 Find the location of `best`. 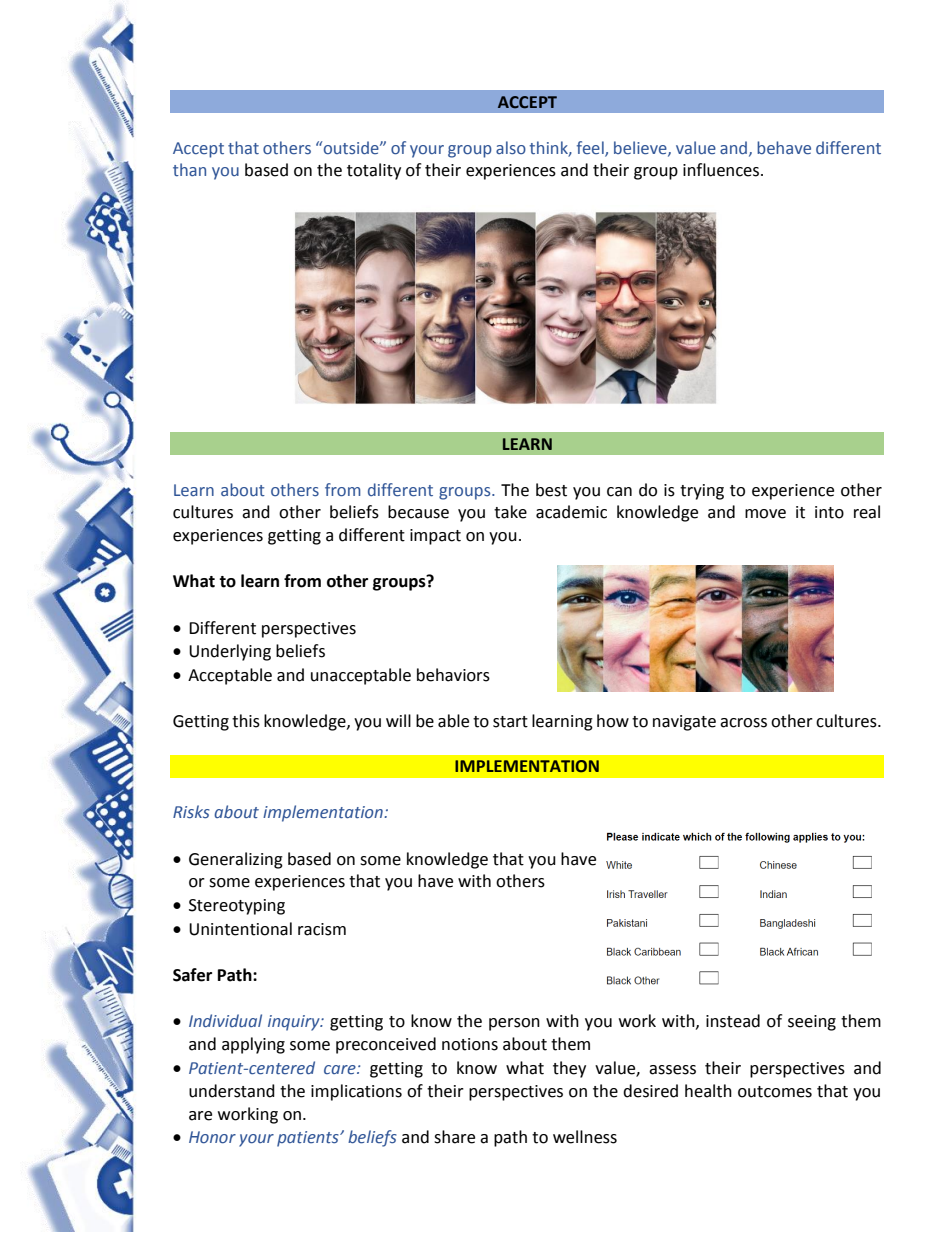

best is located at coordinates (551, 490).
